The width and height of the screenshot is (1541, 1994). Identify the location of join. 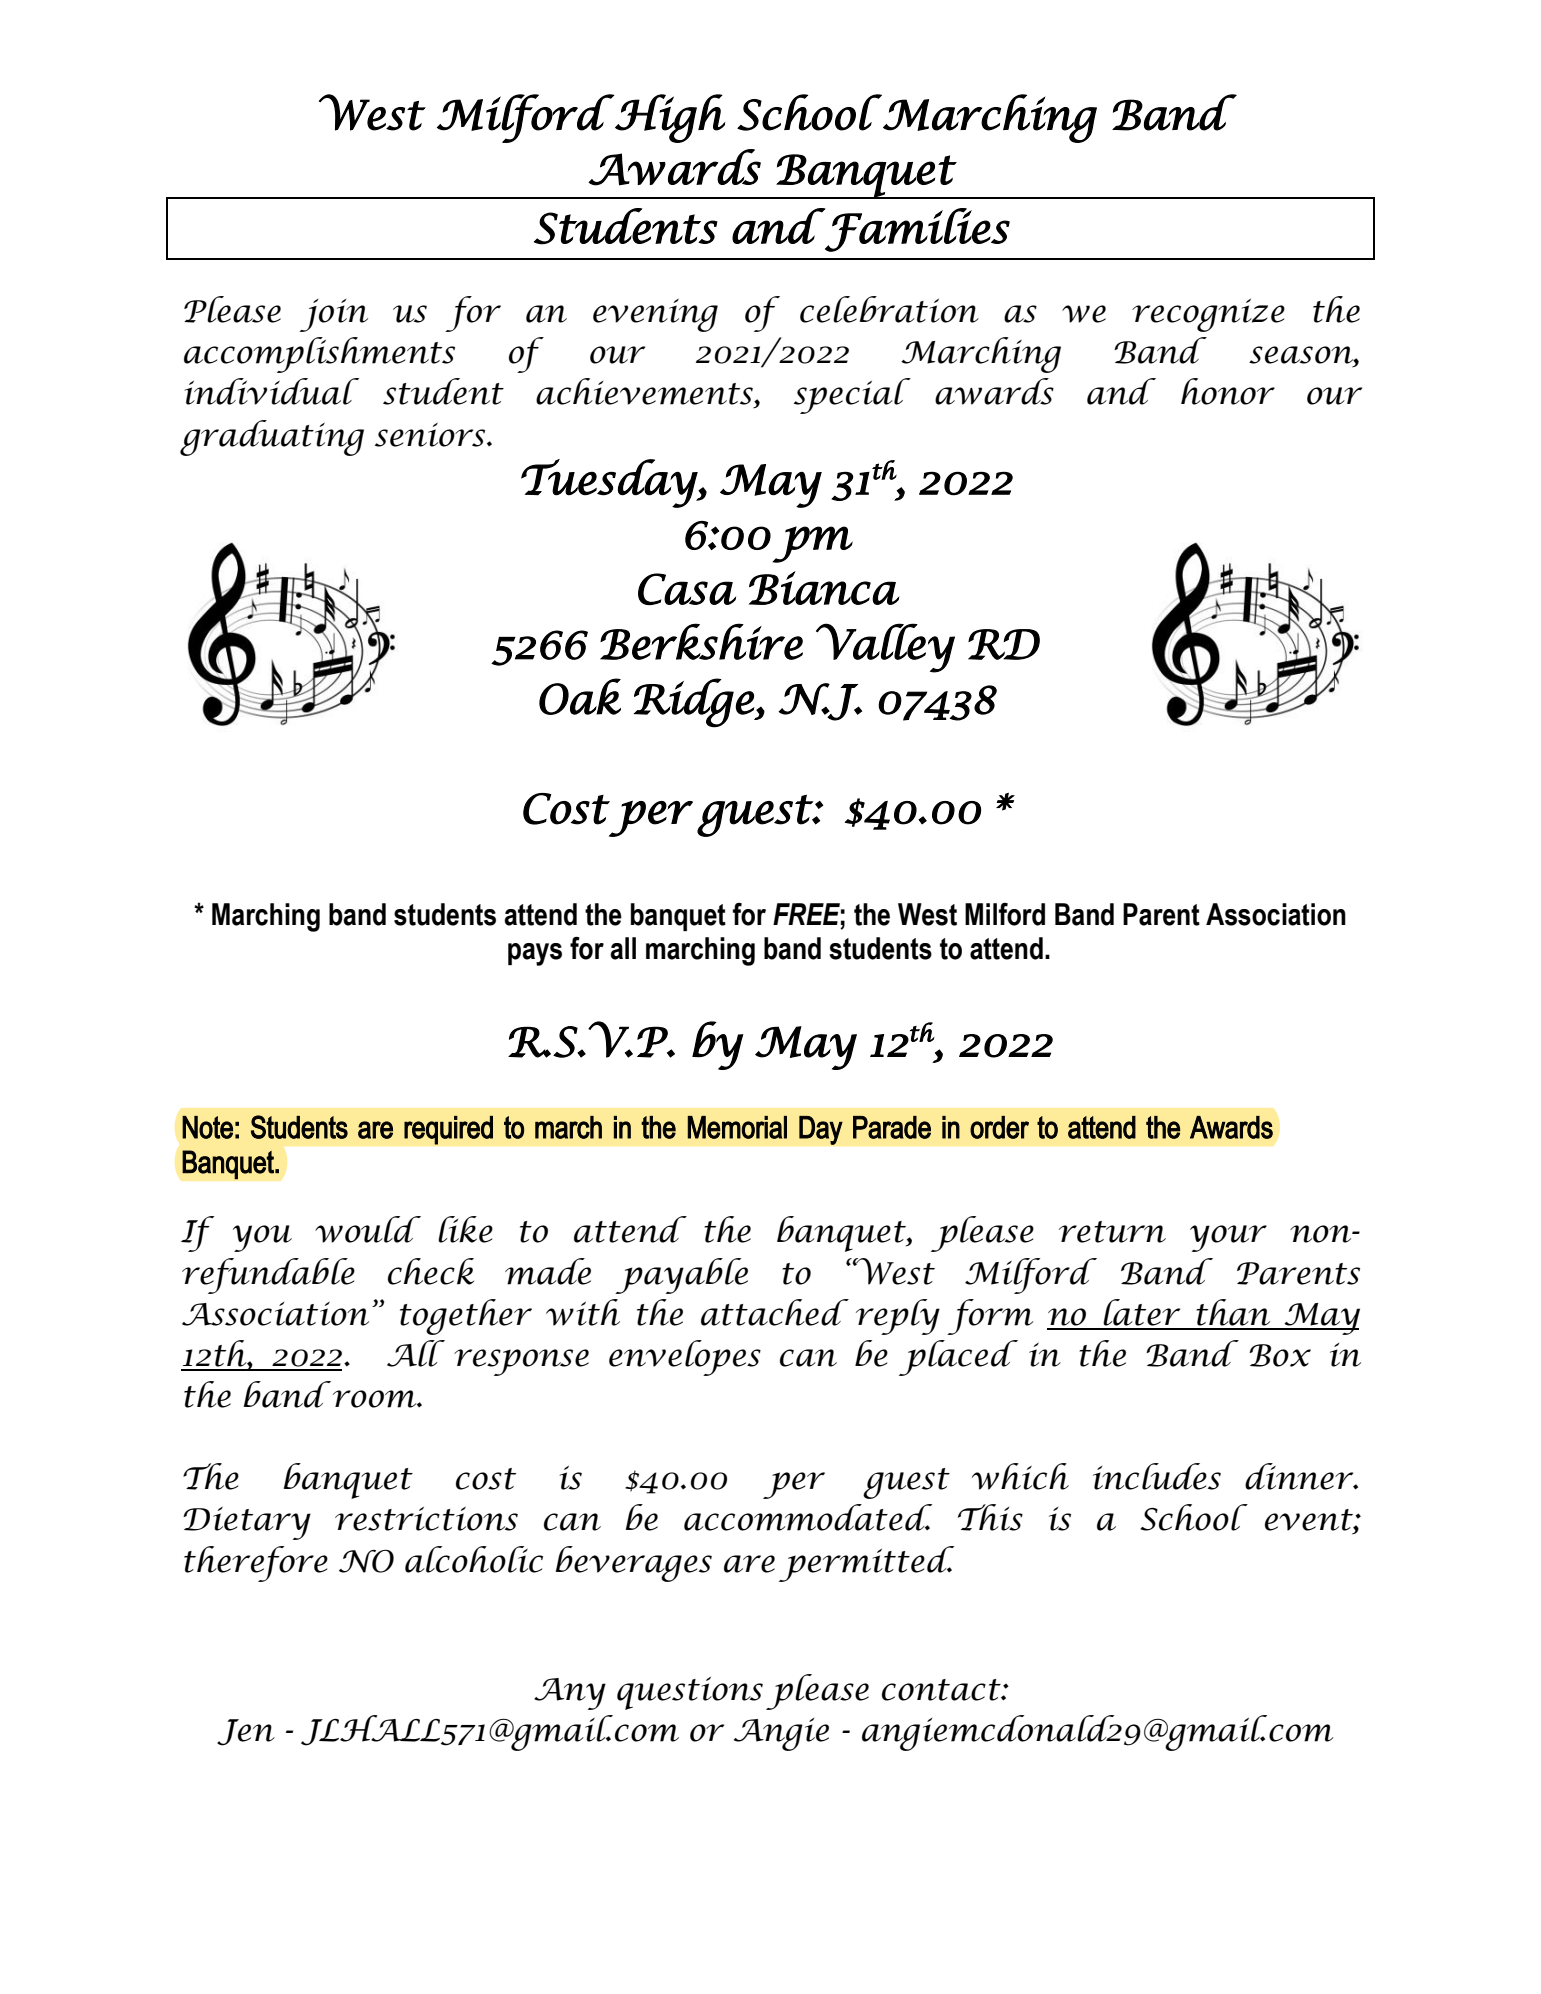
(334, 315).
